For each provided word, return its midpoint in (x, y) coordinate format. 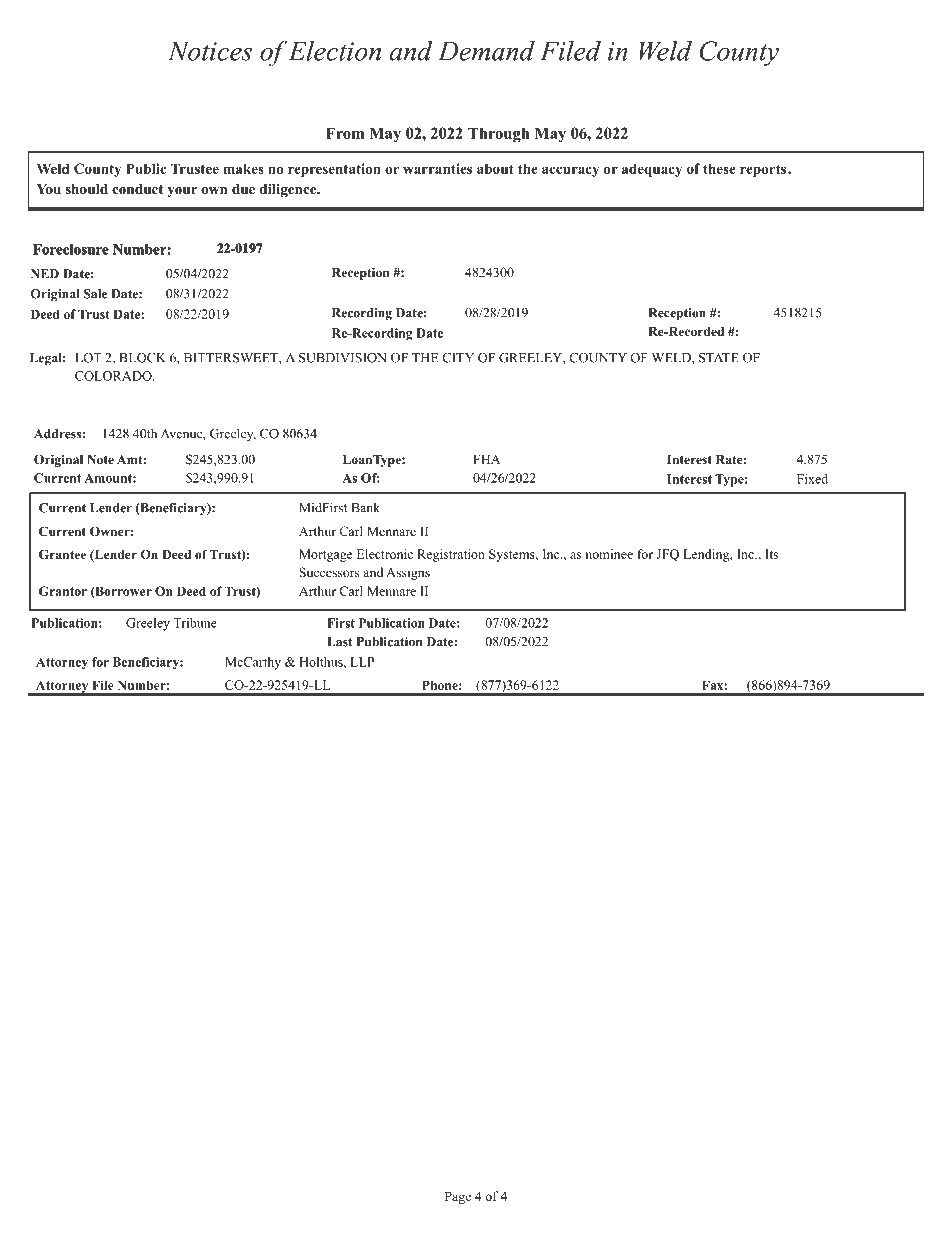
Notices (210, 51)
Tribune (195, 623)
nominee (609, 554)
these (719, 168)
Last (340, 642)
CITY (458, 358)
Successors (329, 572)
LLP (362, 662)
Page (458, 1197)
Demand (486, 51)
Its (771, 554)
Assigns (408, 573)
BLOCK (142, 358)
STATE (719, 358)
